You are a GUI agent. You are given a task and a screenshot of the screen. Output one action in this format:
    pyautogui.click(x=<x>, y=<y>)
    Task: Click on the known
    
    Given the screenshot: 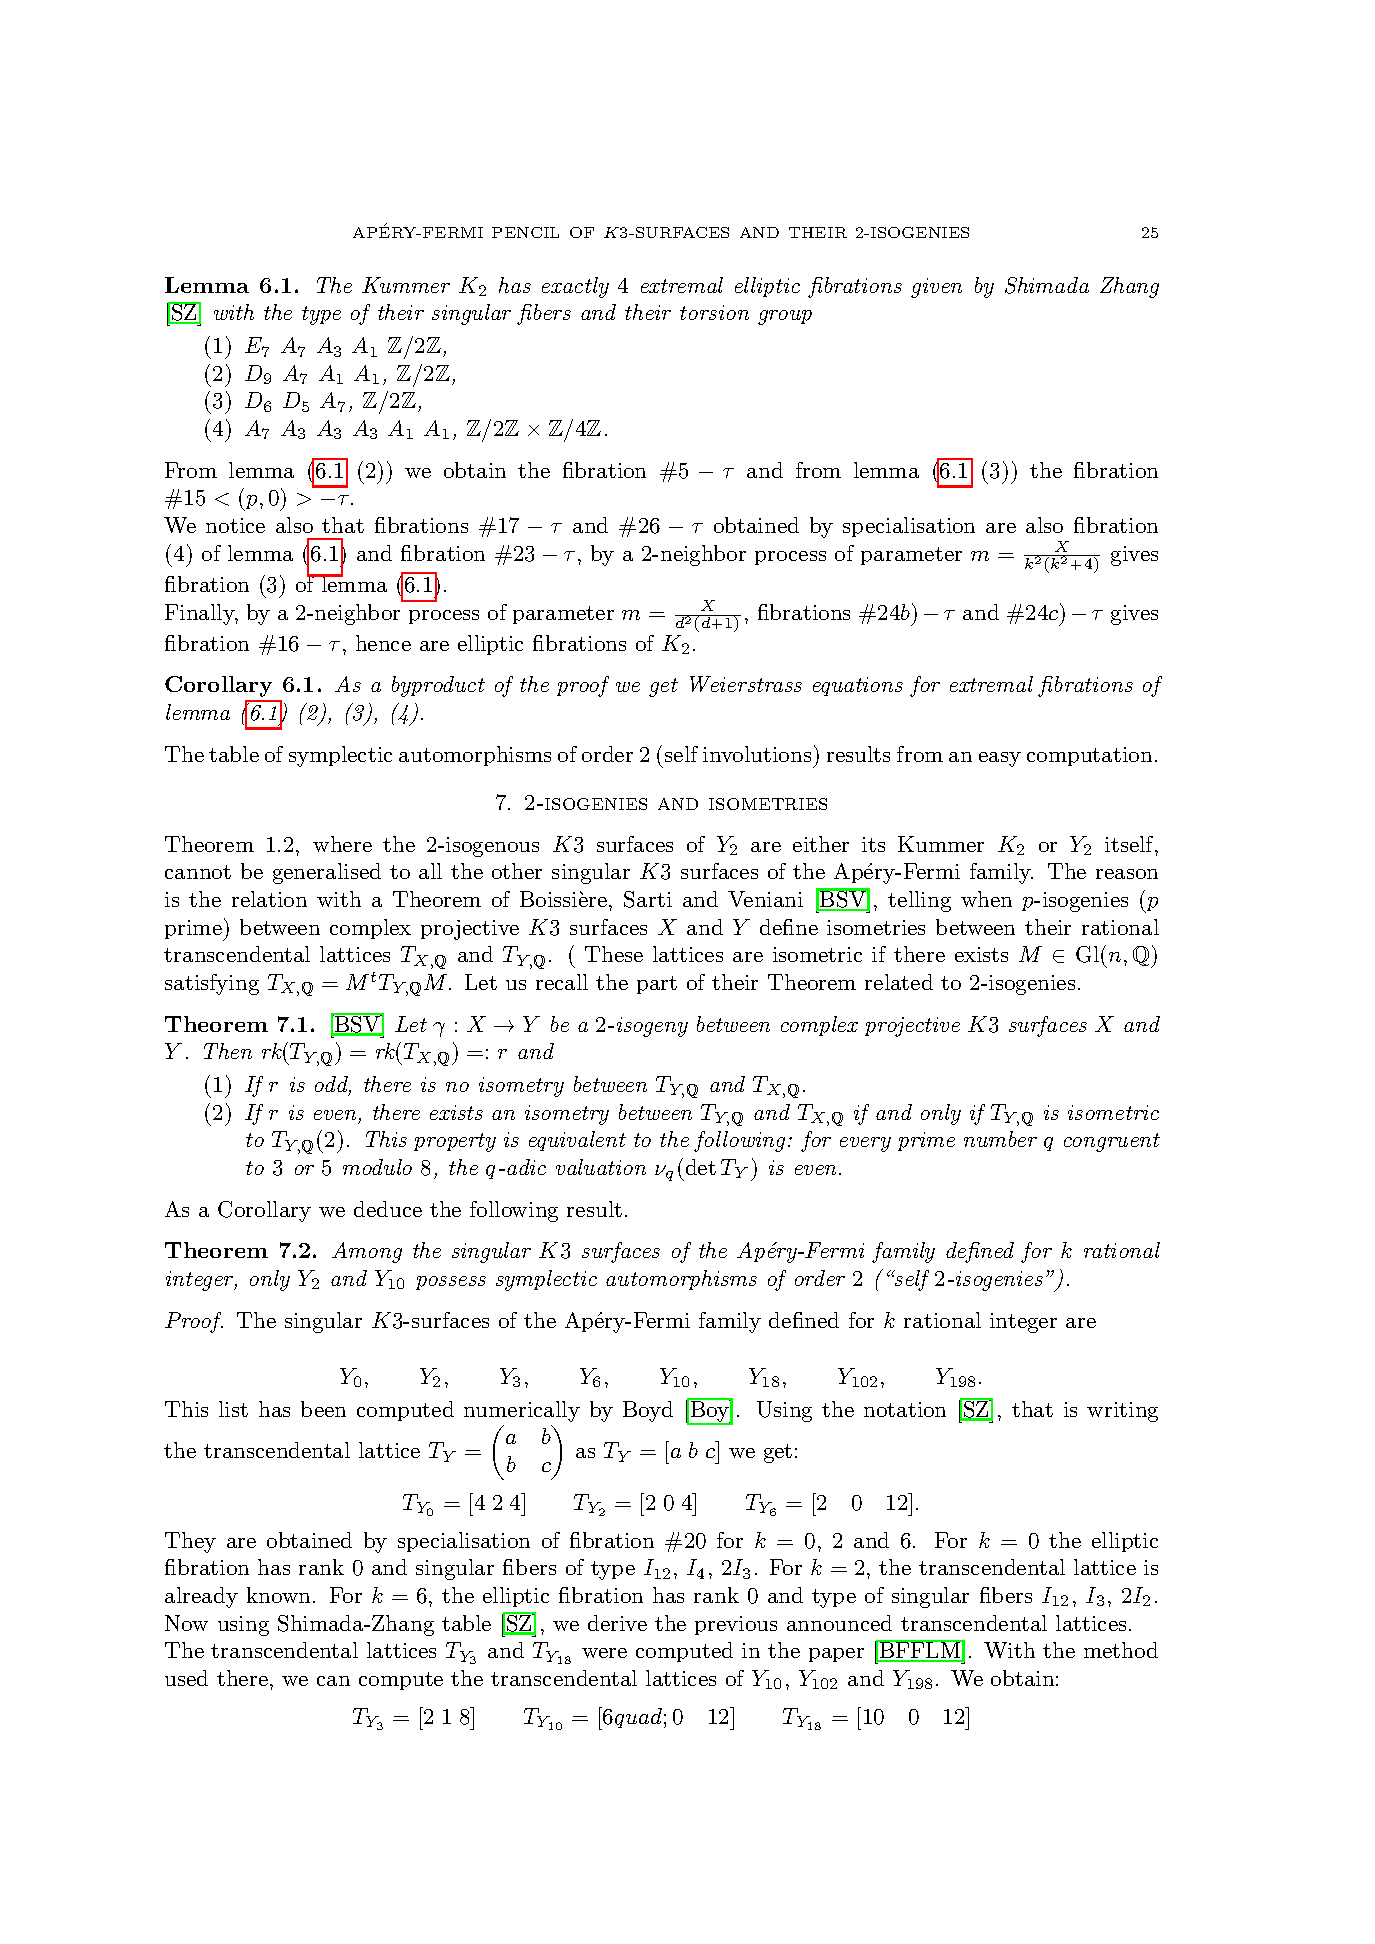 What is the action you would take?
    pyautogui.click(x=278, y=1595)
